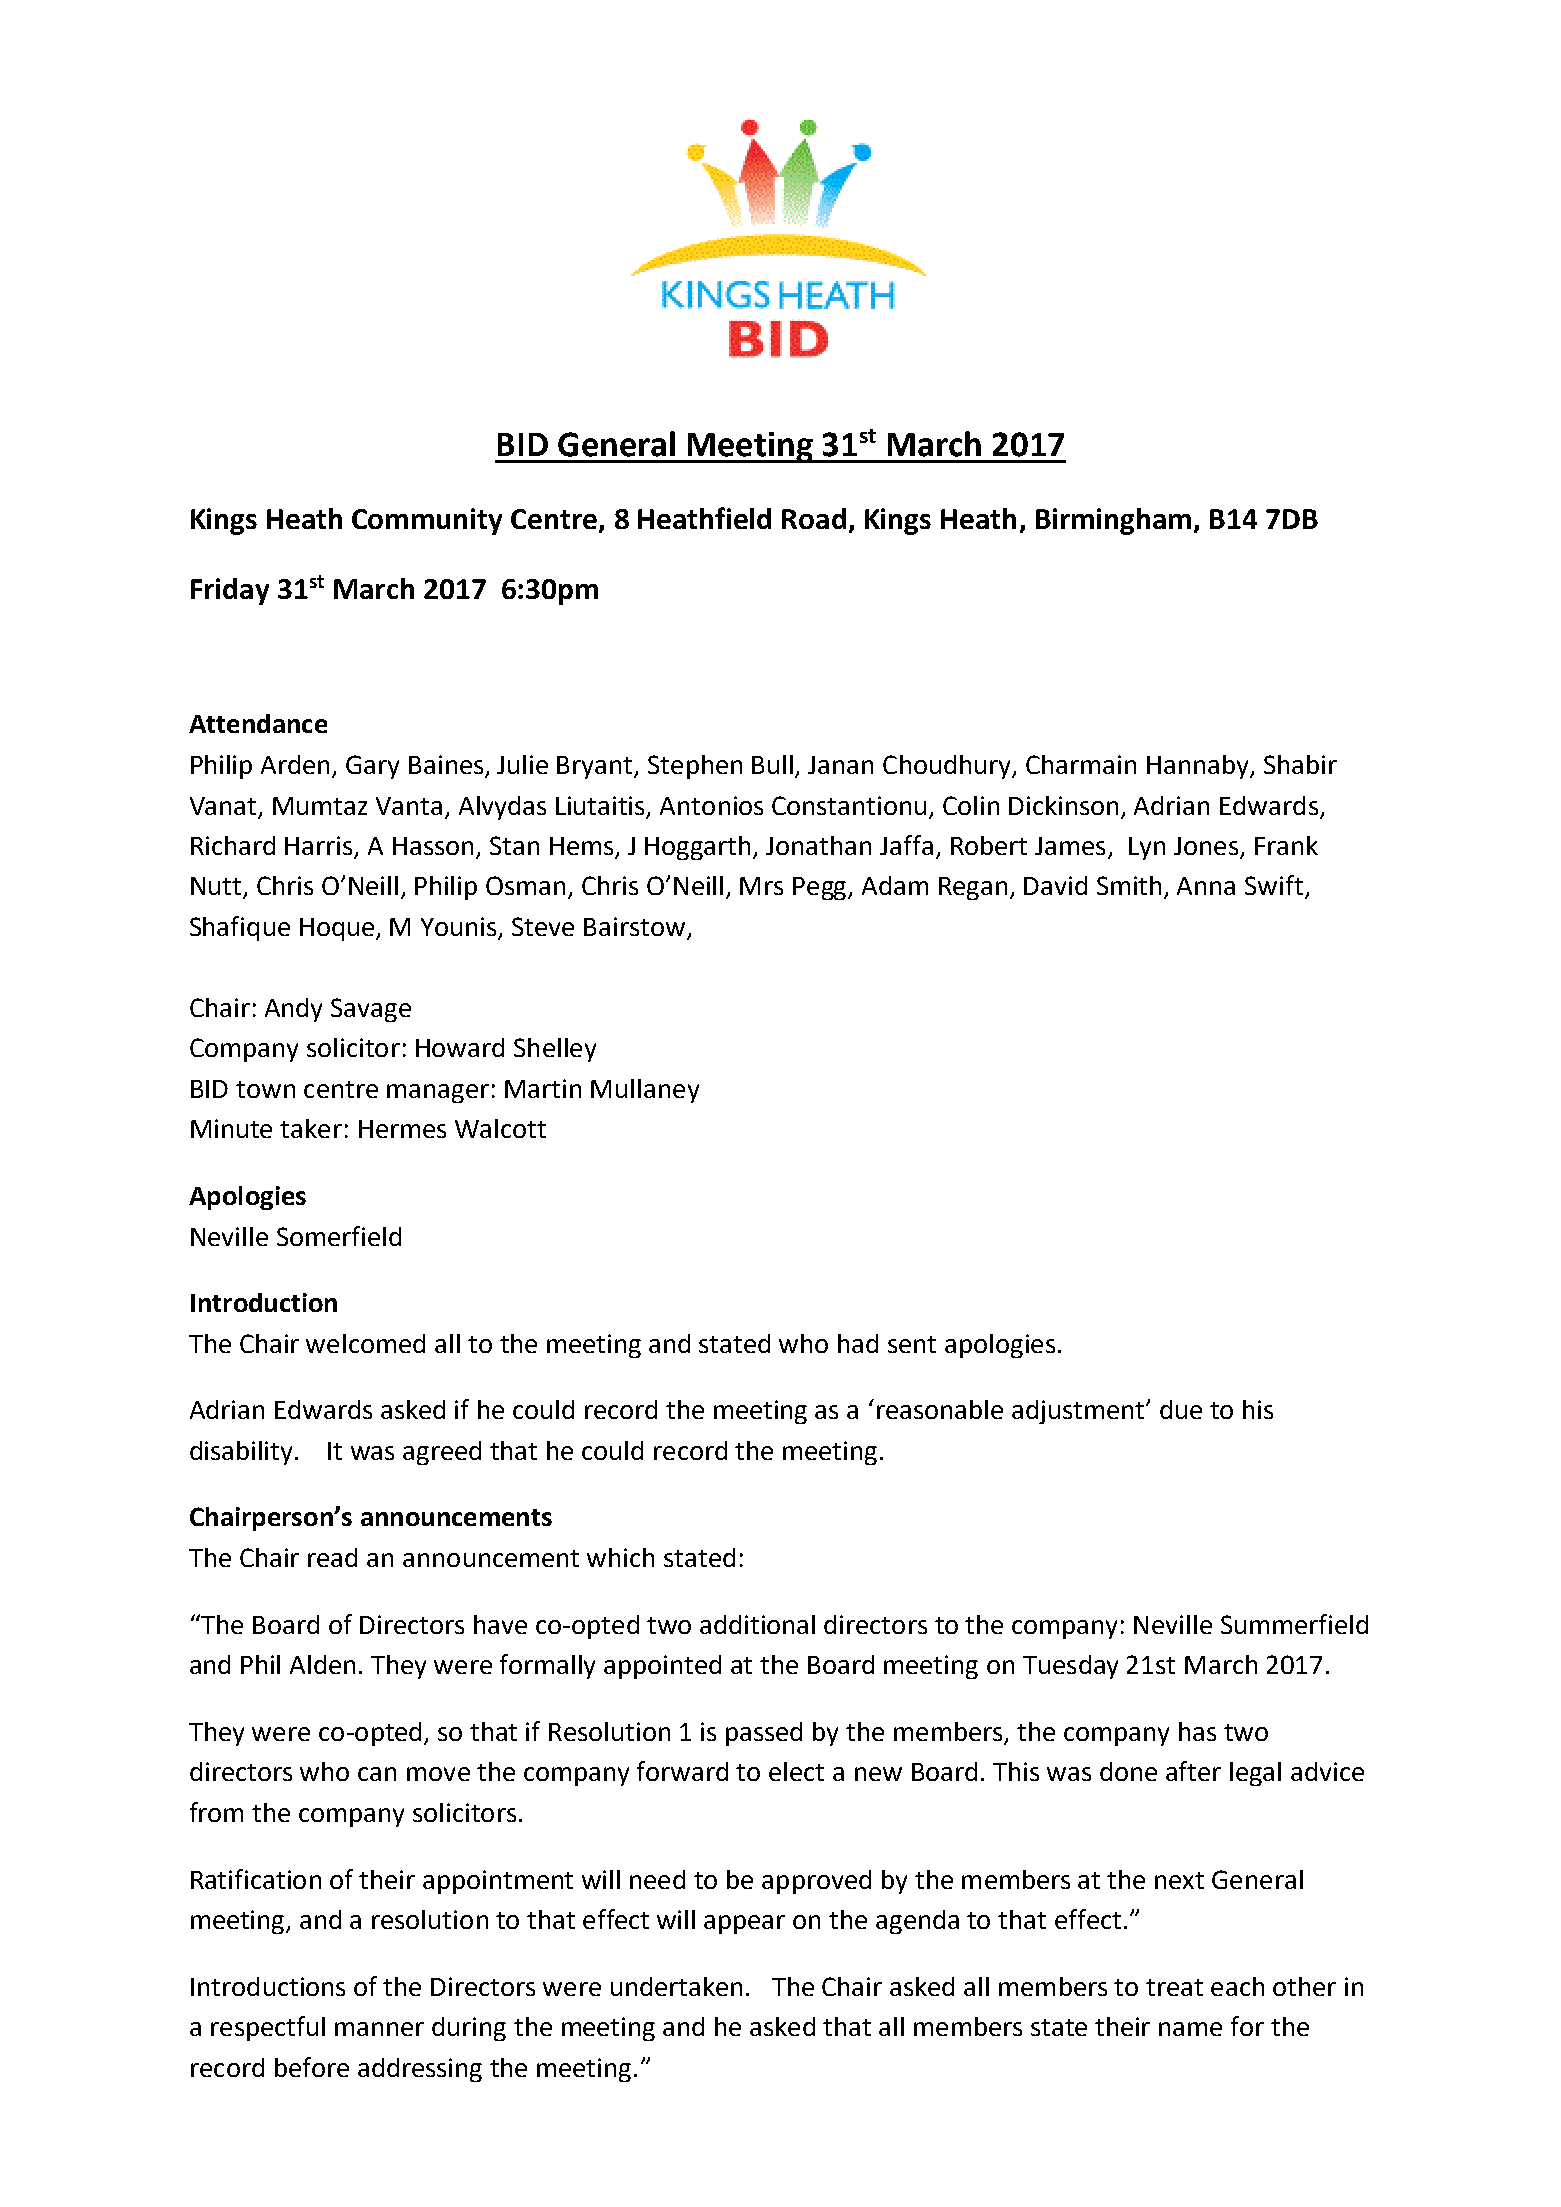  Describe the element at coordinates (814, 518) in the screenshot. I see `Road` at that location.
